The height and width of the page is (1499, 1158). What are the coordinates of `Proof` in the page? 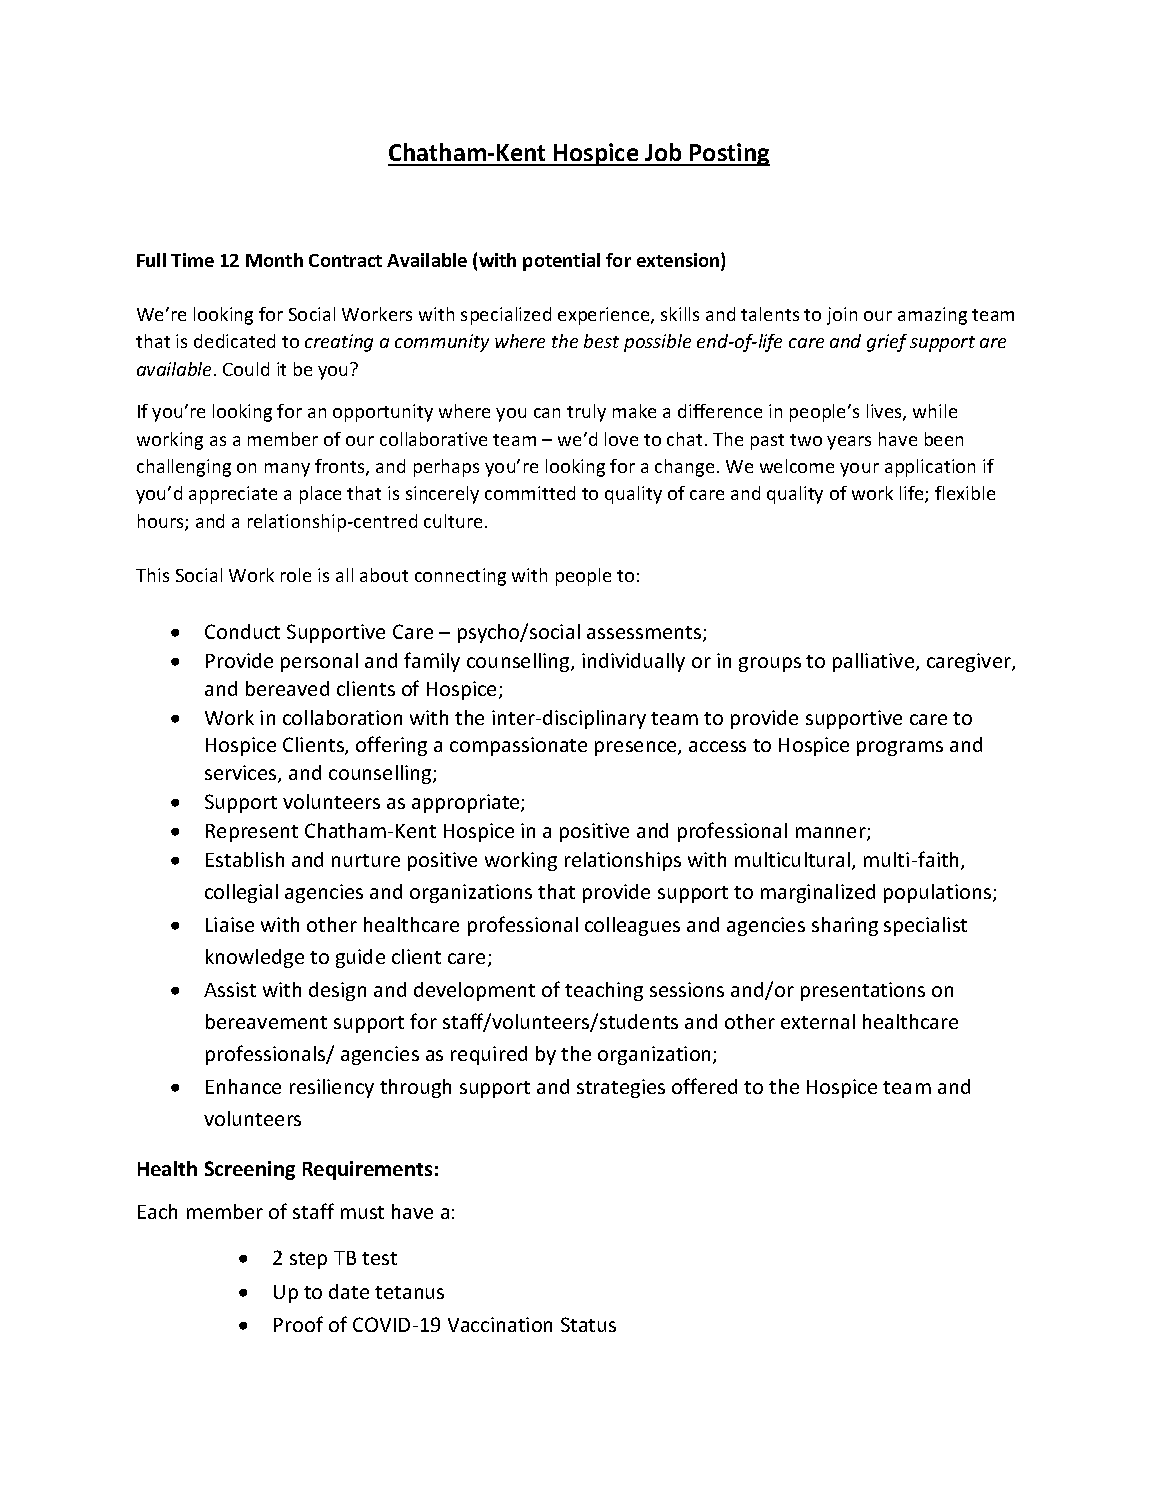 It's located at (298, 1324).
